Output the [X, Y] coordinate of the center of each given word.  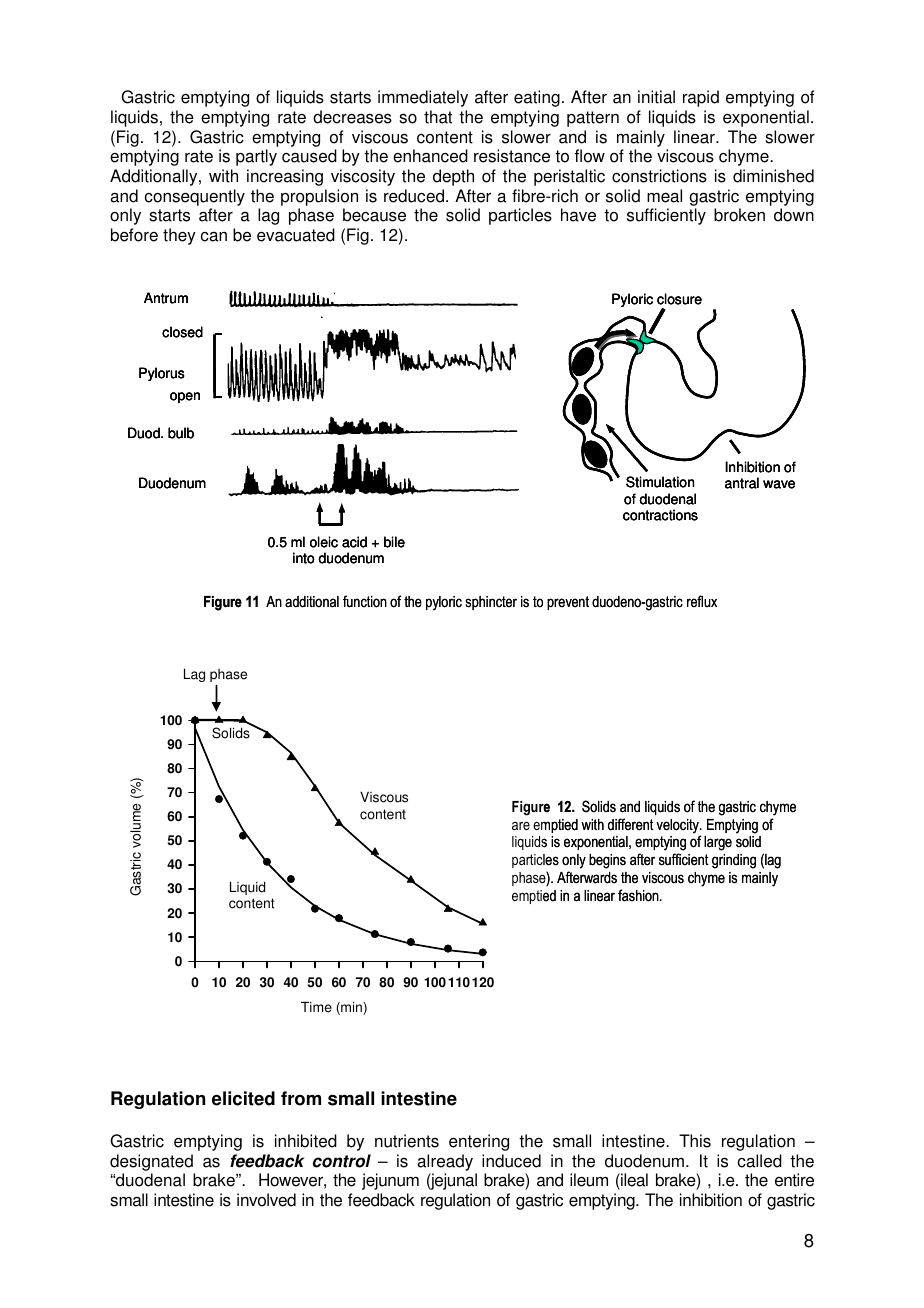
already [445, 1162]
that [438, 117]
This [695, 1141]
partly [256, 157]
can [214, 237]
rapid [701, 98]
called [760, 1161]
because [374, 215]
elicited [243, 1098]
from [301, 1098]
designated [151, 1162]
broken [739, 215]
